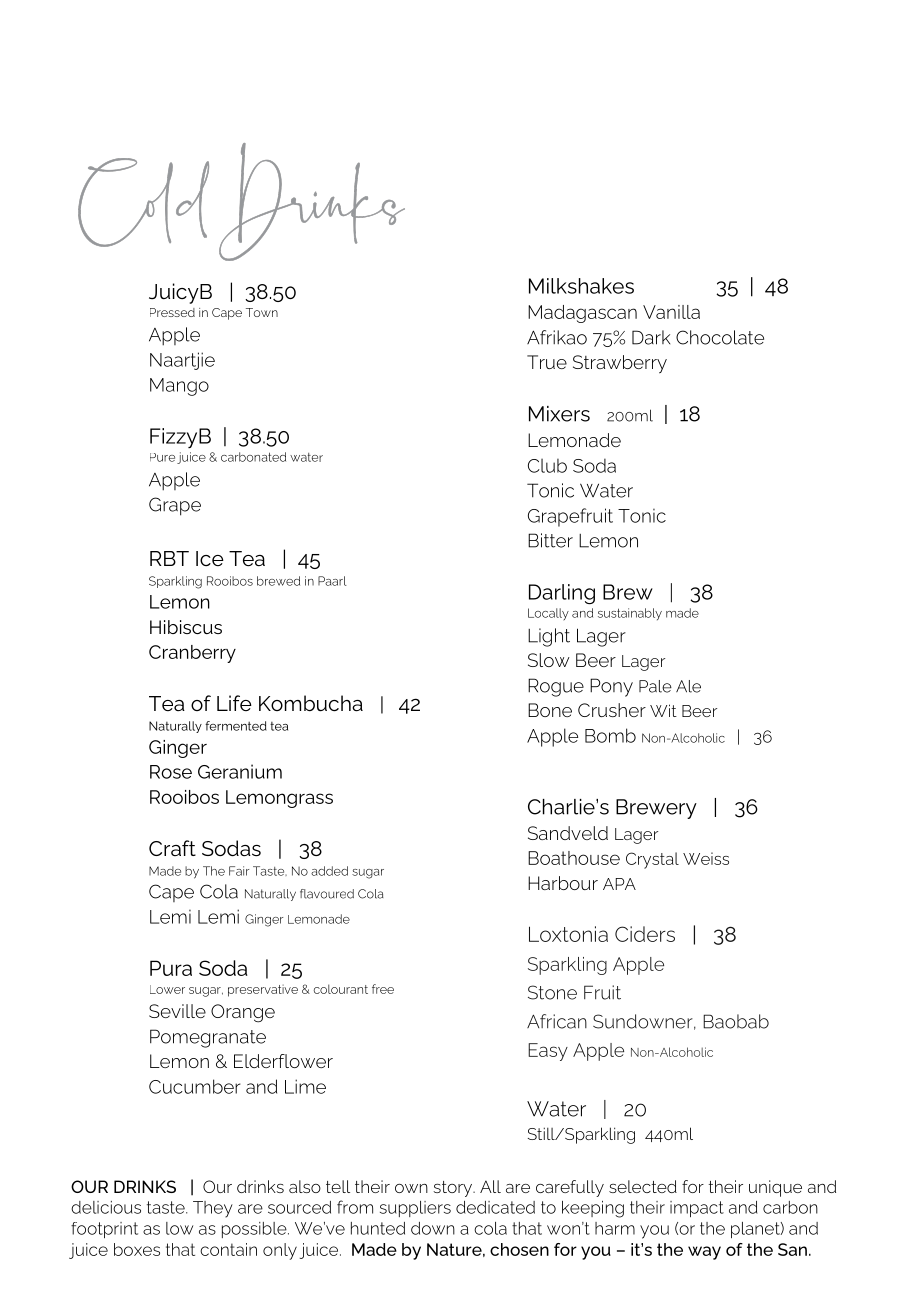  What do you see at coordinates (172, 312) in the screenshot?
I see `Pressed` at bounding box center [172, 312].
